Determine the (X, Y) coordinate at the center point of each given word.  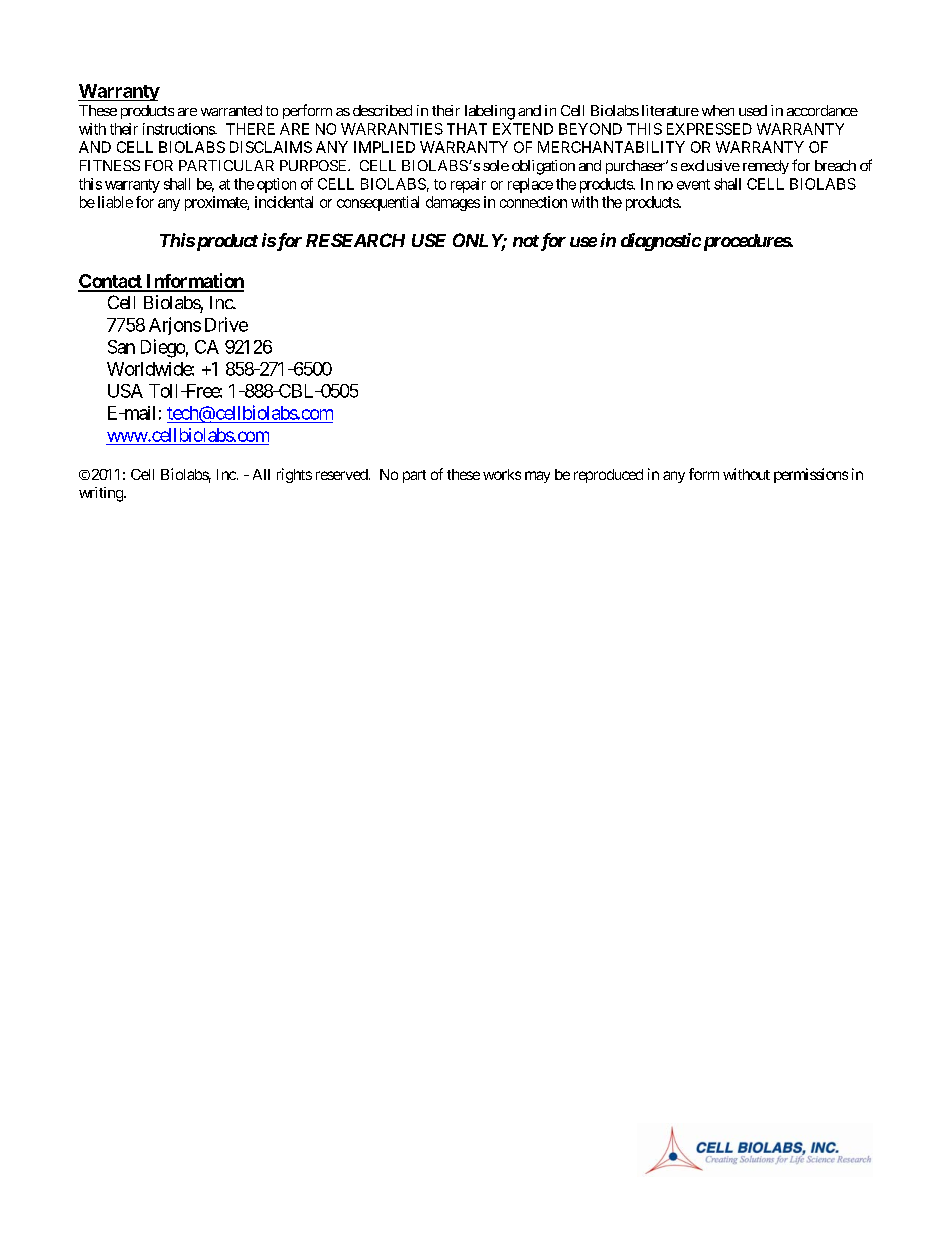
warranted (231, 110)
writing (102, 494)
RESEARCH (355, 240)
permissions (811, 475)
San (121, 347)
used (753, 110)
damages (453, 203)
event (693, 184)
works (502, 474)
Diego (163, 348)
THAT (467, 129)
